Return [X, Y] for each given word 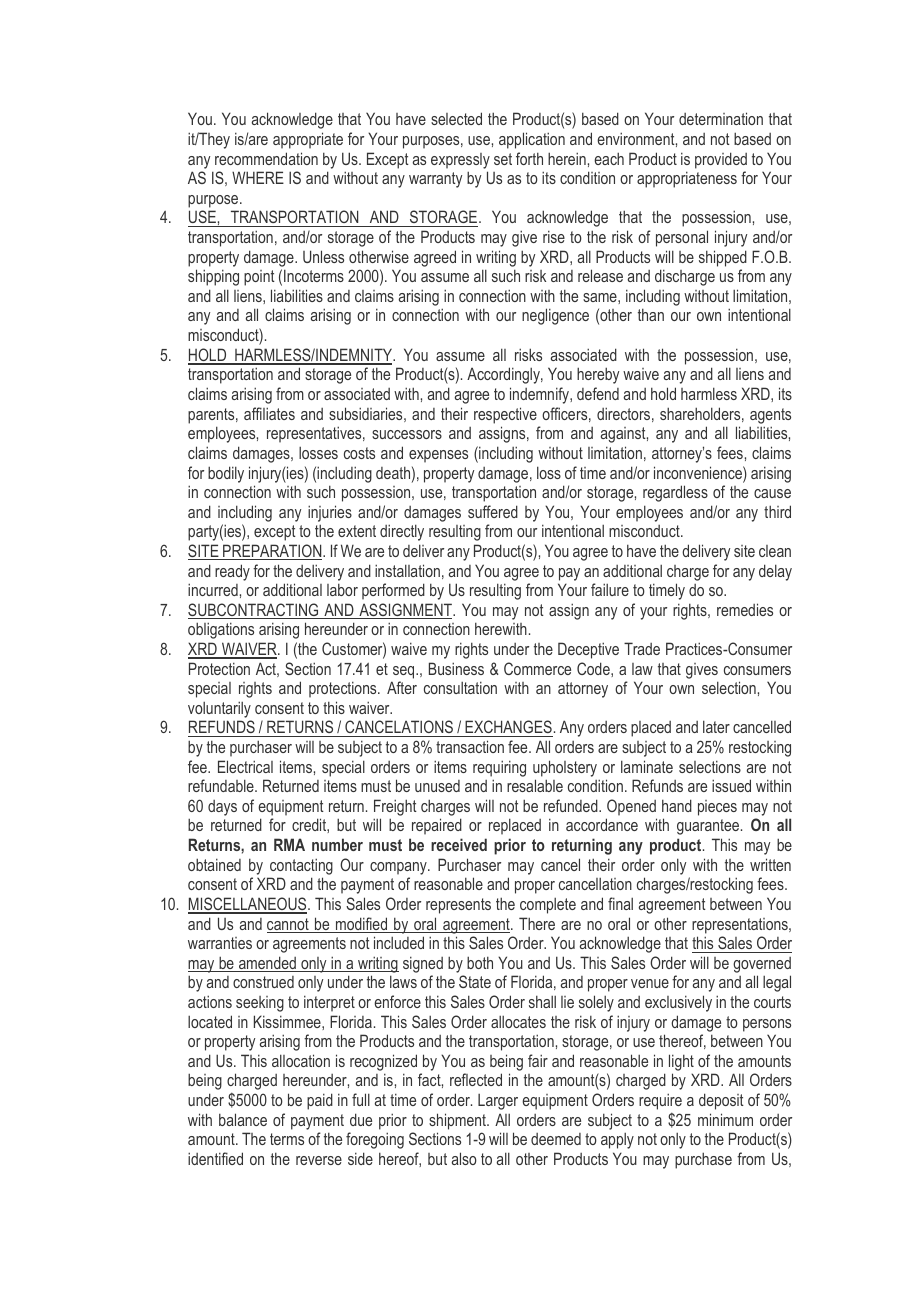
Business [456, 668]
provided [721, 160]
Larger [498, 1102]
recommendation [266, 158]
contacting [301, 866]
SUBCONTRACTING [254, 611]
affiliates [269, 413]
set [503, 159]
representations [741, 926]
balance [243, 1119]
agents [770, 416]
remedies [745, 609]
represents [458, 906]
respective [505, 415]
